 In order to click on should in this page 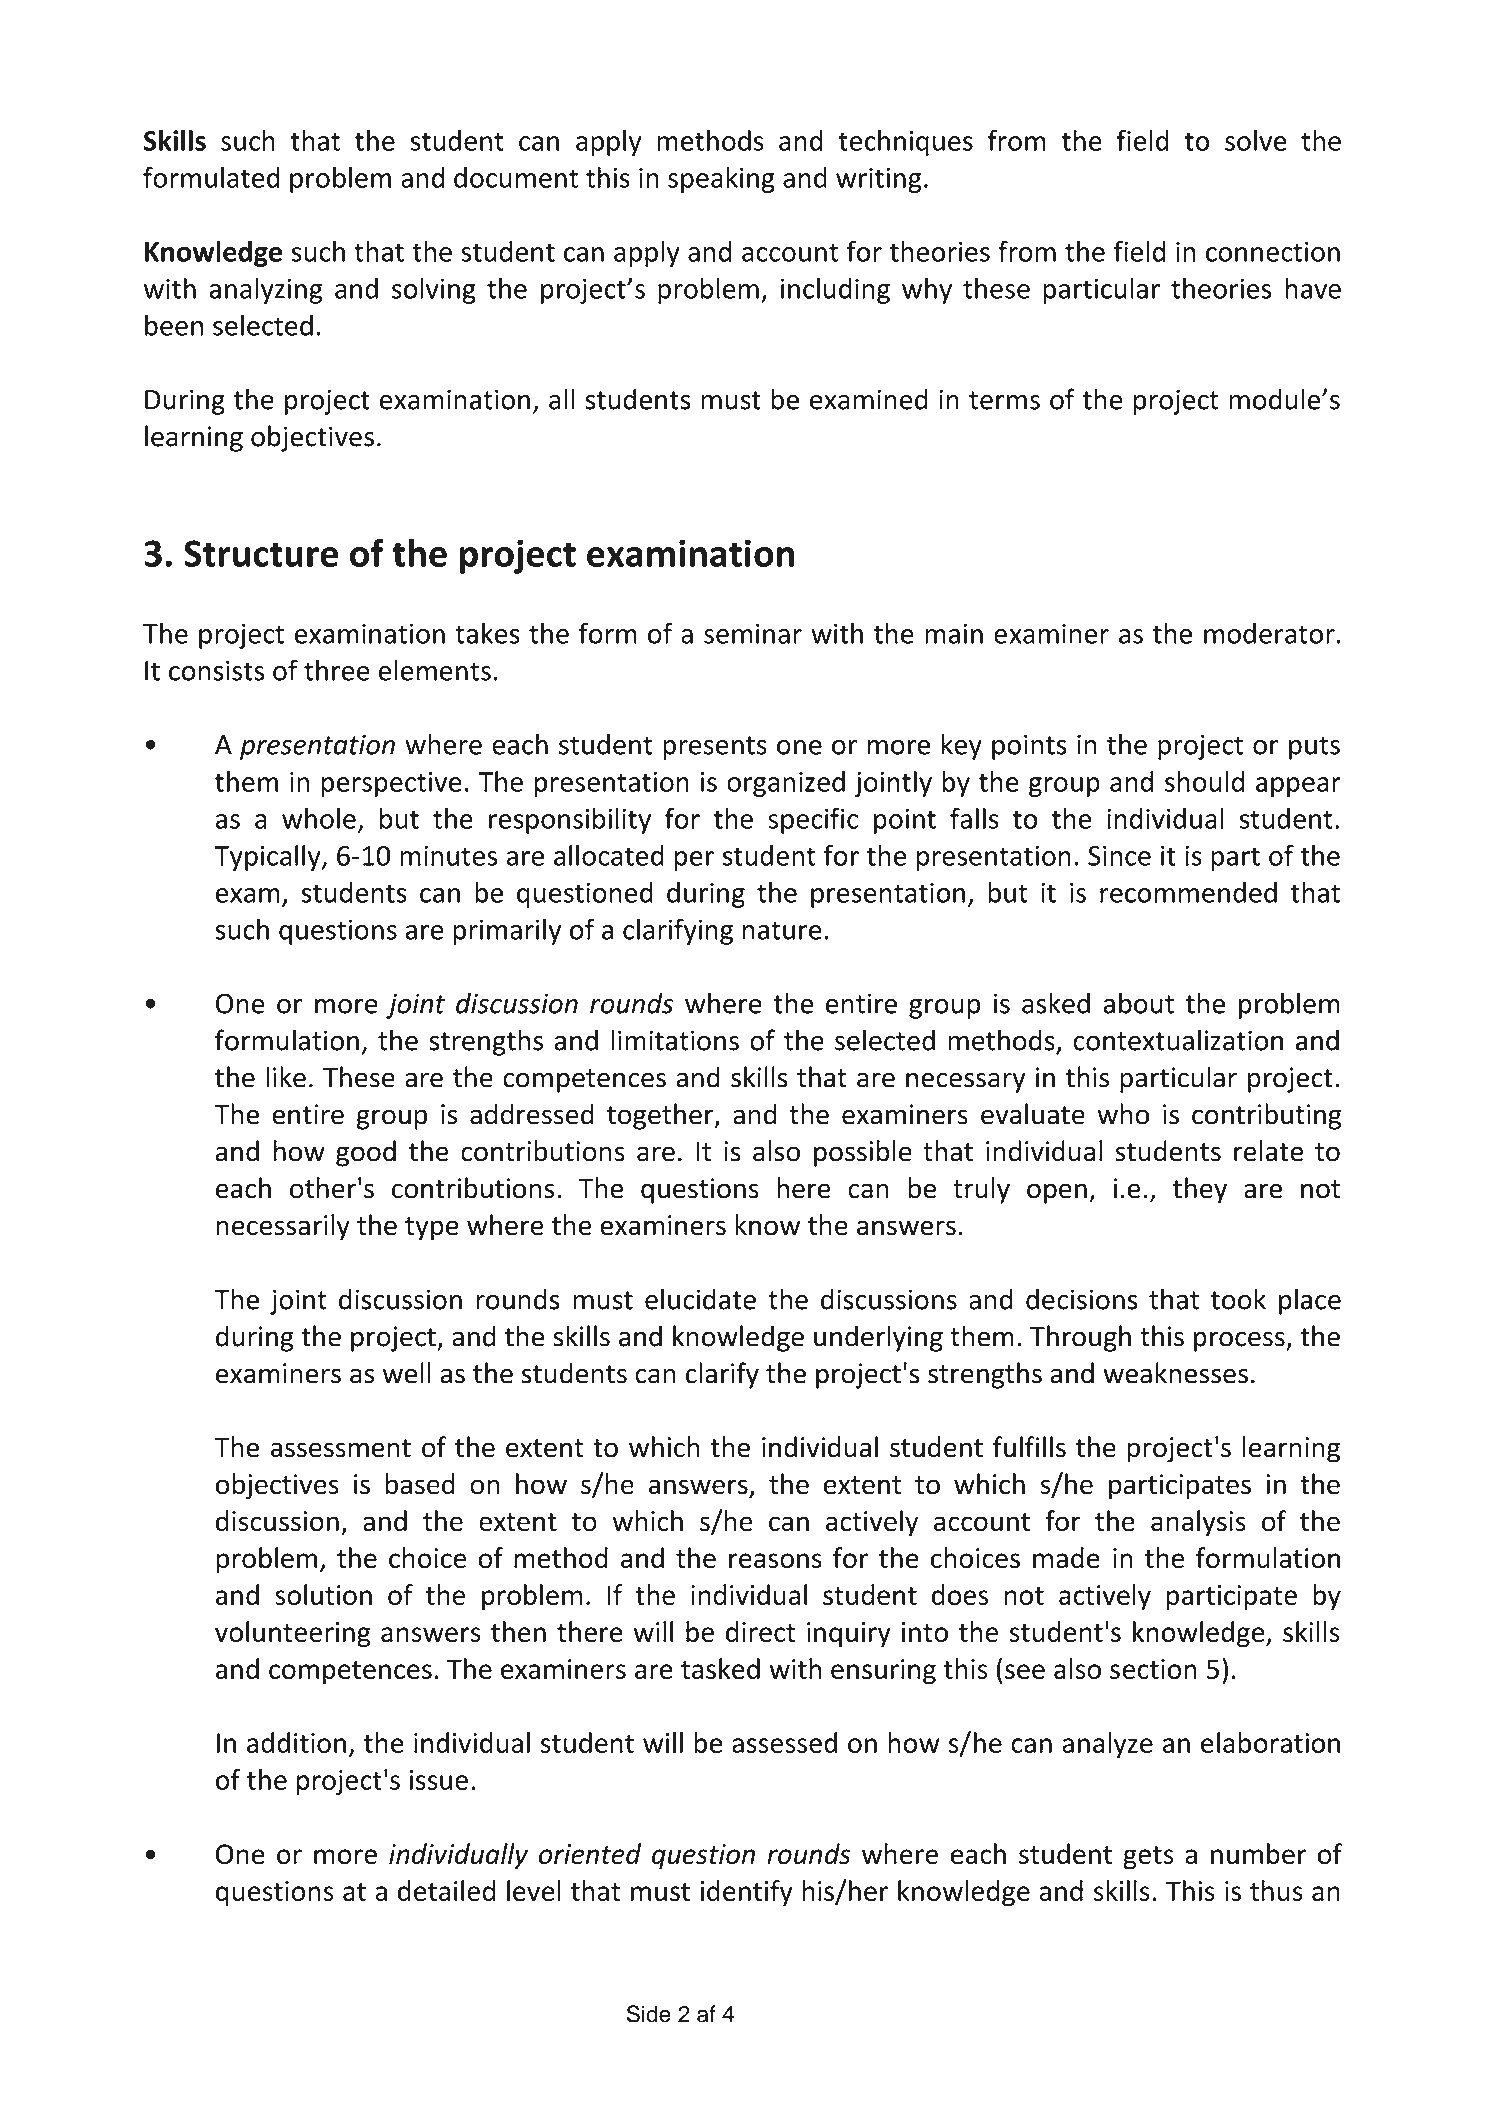, I will do `click(1204, 781)`.
